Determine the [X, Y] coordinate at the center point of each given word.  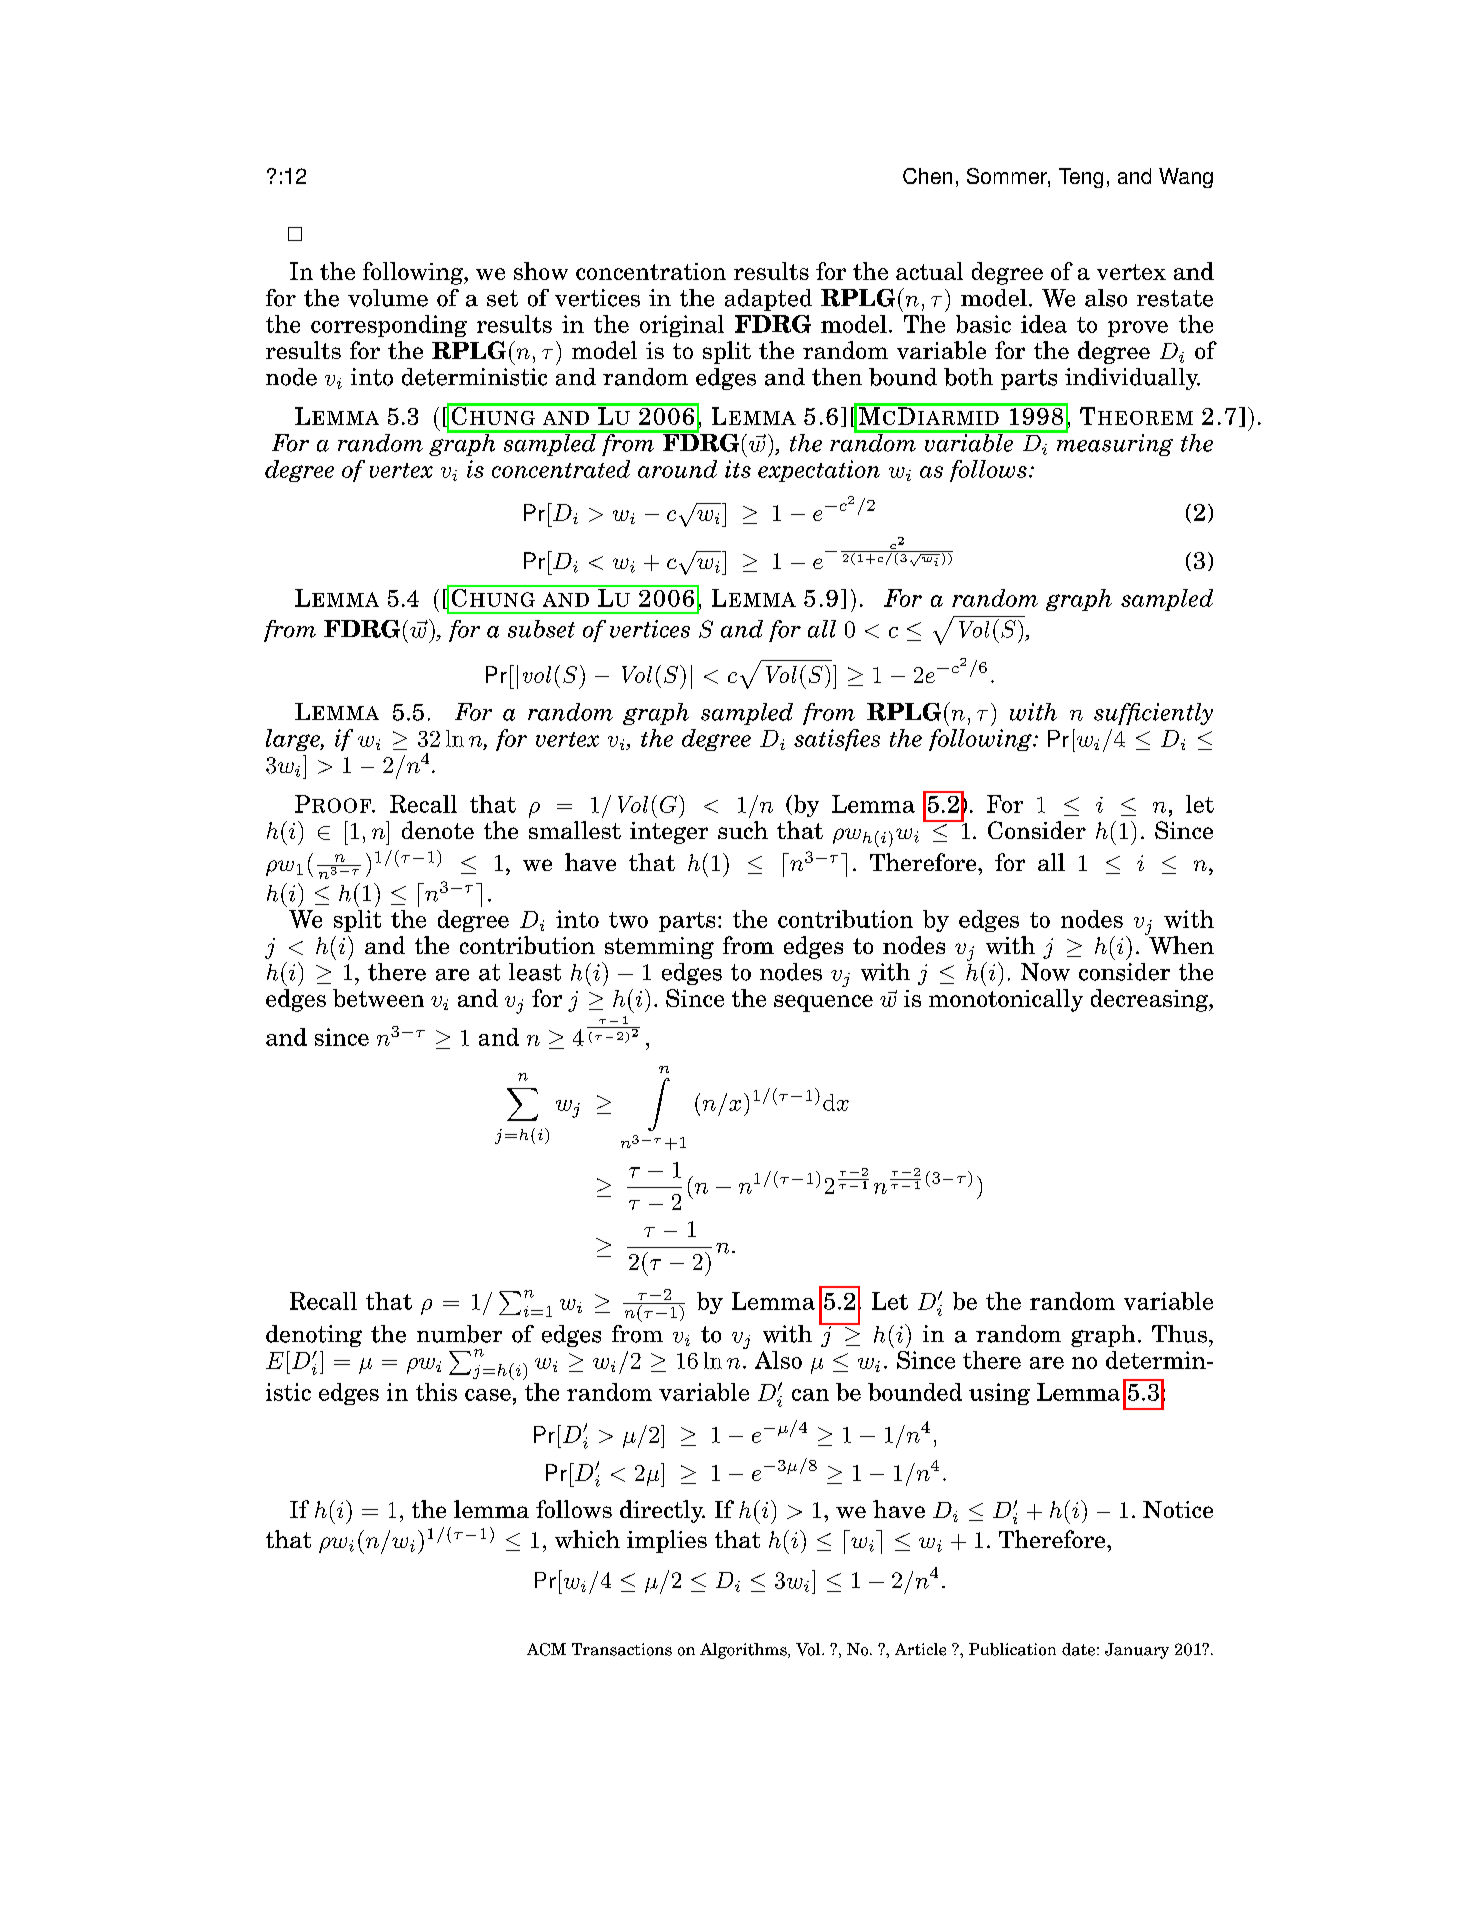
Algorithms [744, 1651]
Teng [1081, 178]
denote [438, 830]
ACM [546, 1649]
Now [1045, 972]
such [743, 830]
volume [388, 298]
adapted [768, 300]
